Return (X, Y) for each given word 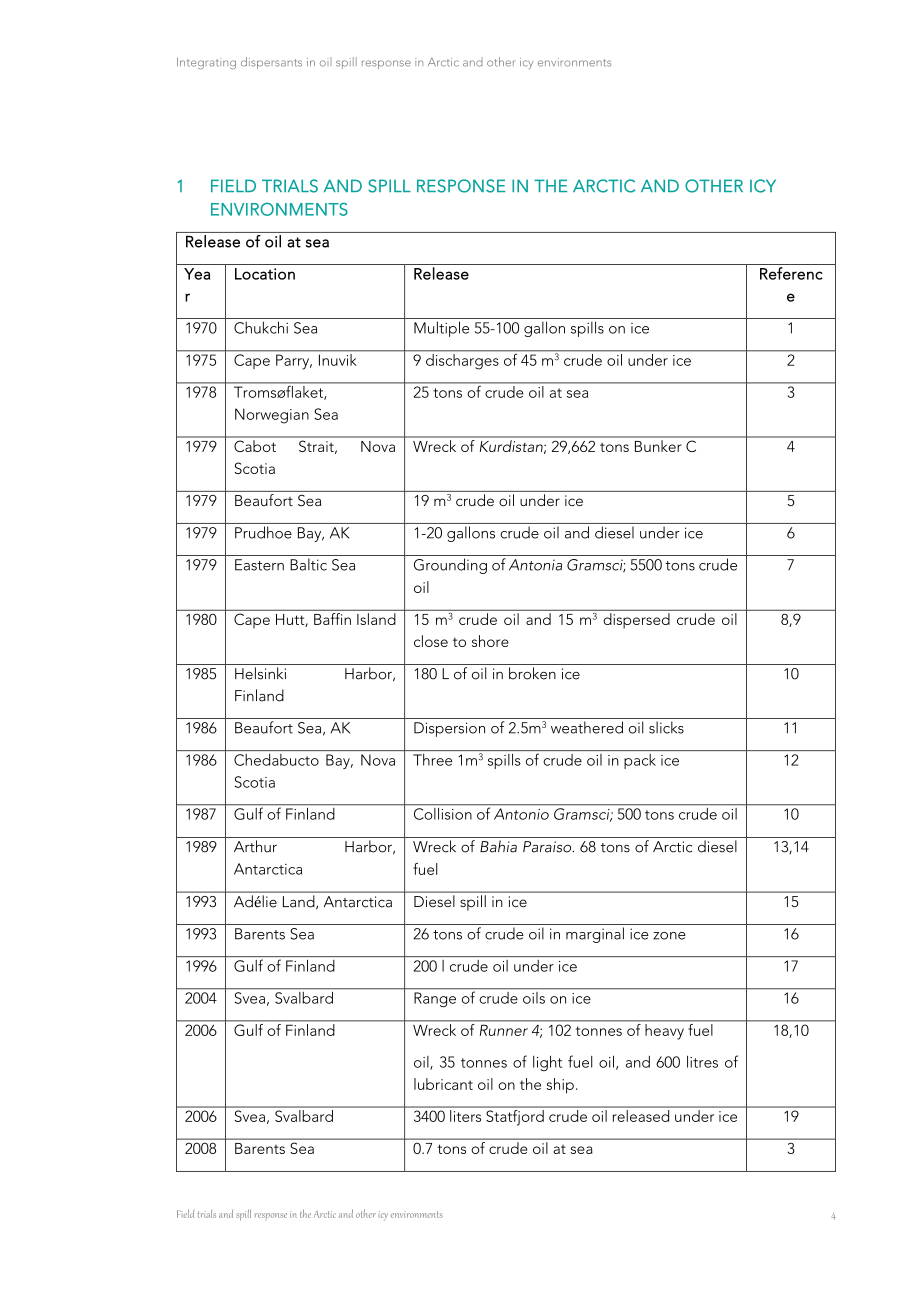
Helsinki (260, 673)
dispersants (271, 63)
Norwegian (272, 416)
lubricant (443, 1084)
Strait (317, 447)
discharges (462, 360)
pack (640, 761)
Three (432, 760)
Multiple (441, 329)
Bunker (658, 446)
